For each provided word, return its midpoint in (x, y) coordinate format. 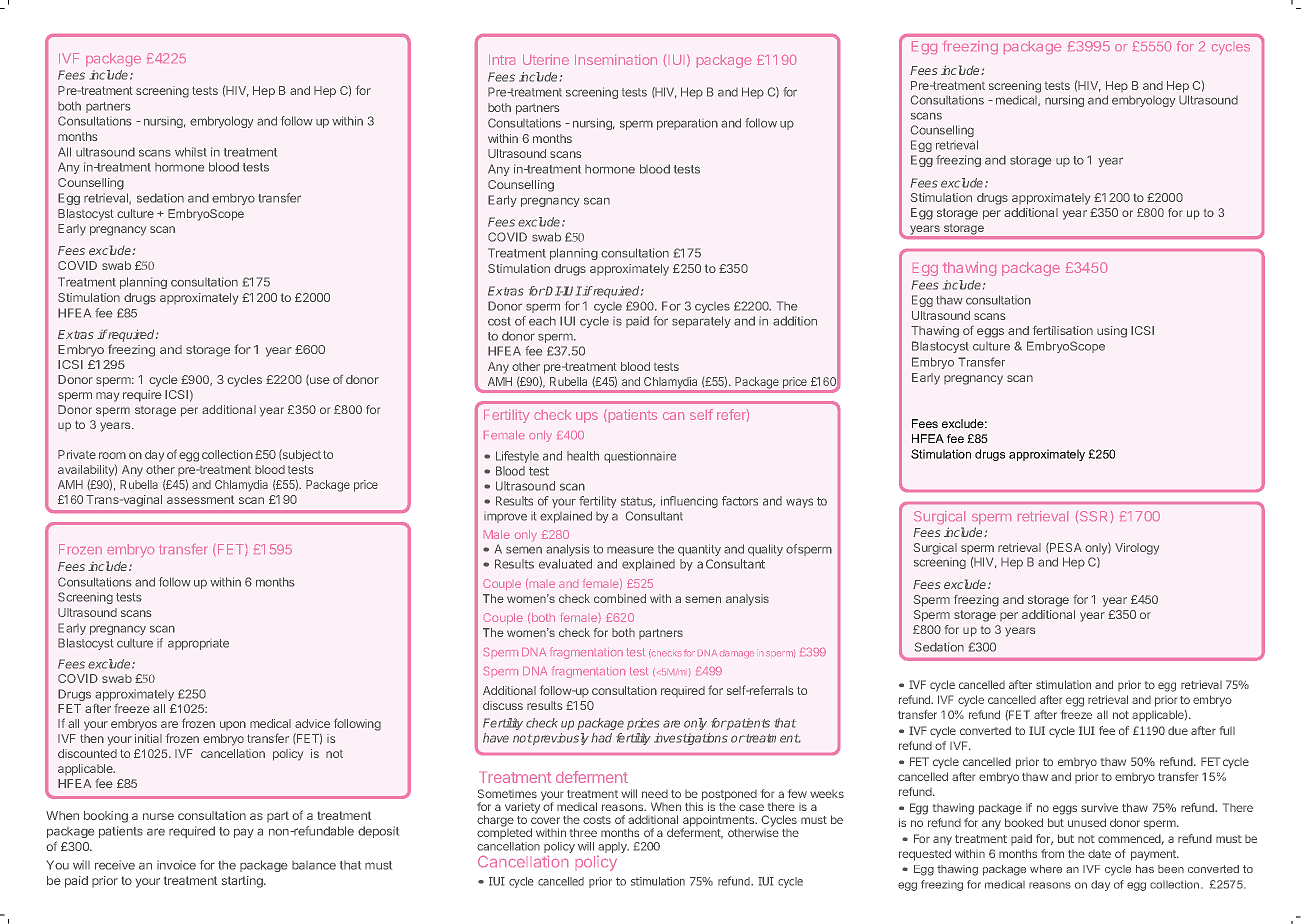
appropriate (198, 644)
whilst (191, 152)
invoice (176, 865)
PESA (1065, 547)
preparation (687, 124)
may (107, 397)
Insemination (616, 59)
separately (701, 322)
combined (620, 598)
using (1112, 332)
